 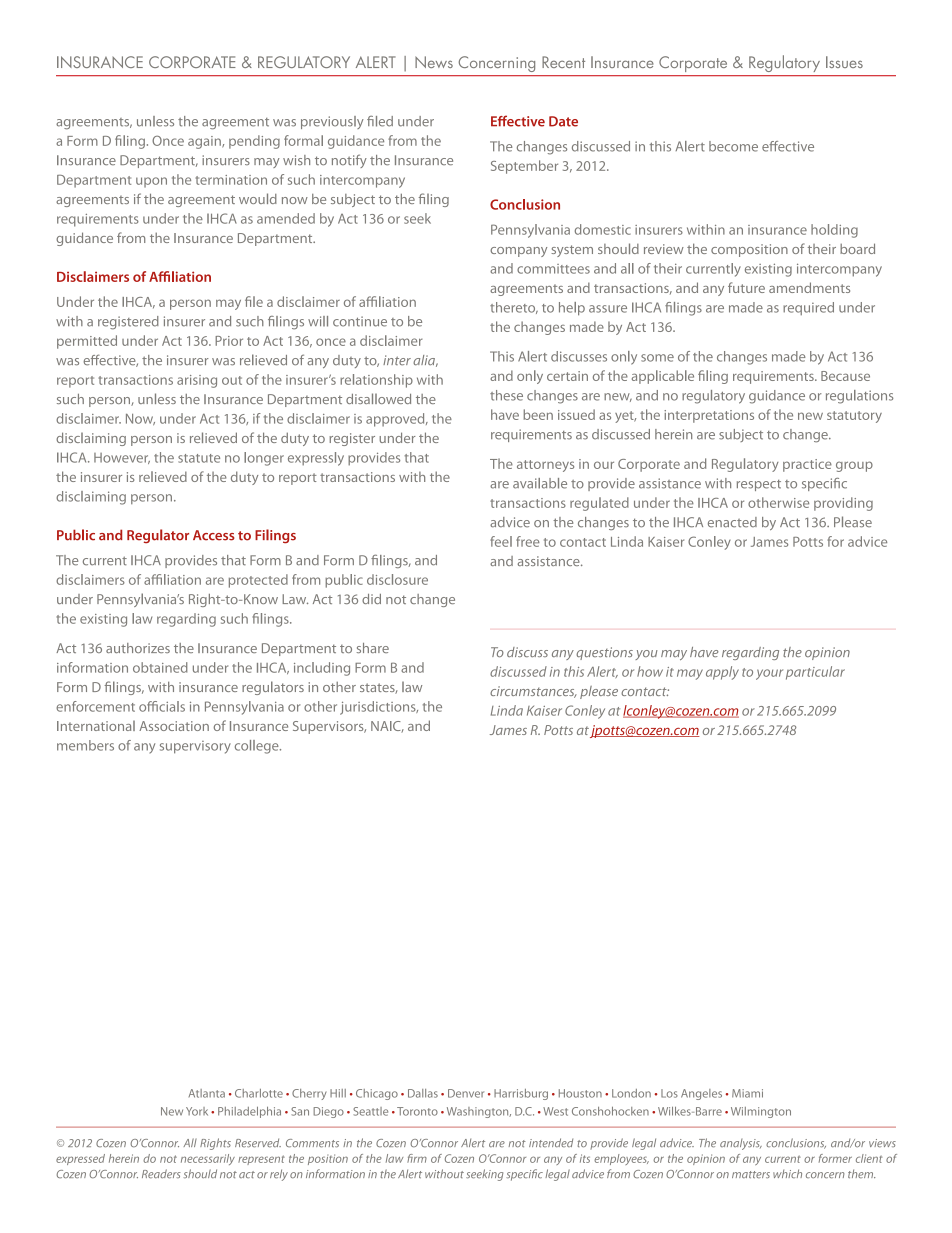 I want to click on your, so click(x=769, y=674).
